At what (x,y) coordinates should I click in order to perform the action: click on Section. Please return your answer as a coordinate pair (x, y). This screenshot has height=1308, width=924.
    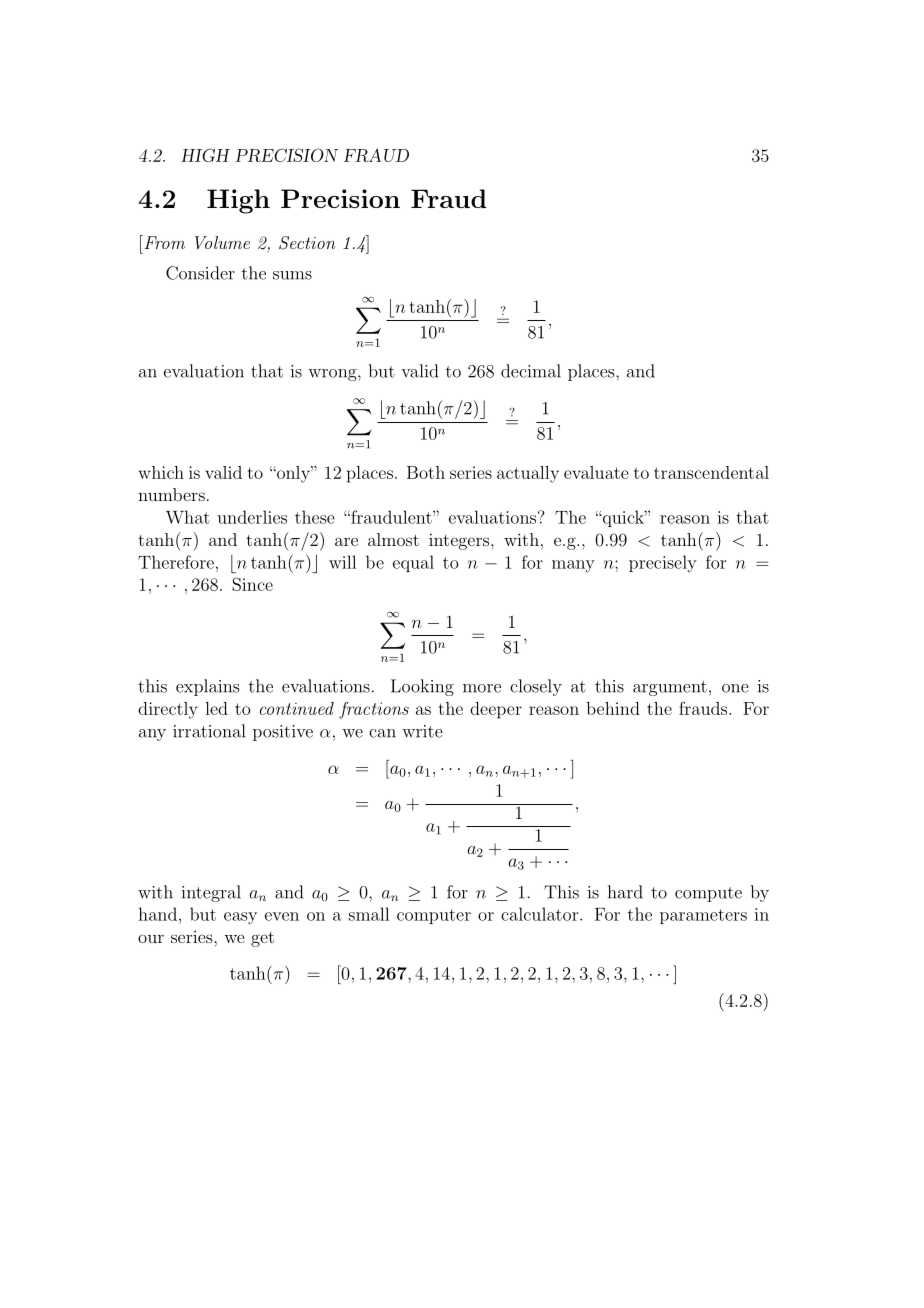
    Looking at the image, I should click on (307, 243).
